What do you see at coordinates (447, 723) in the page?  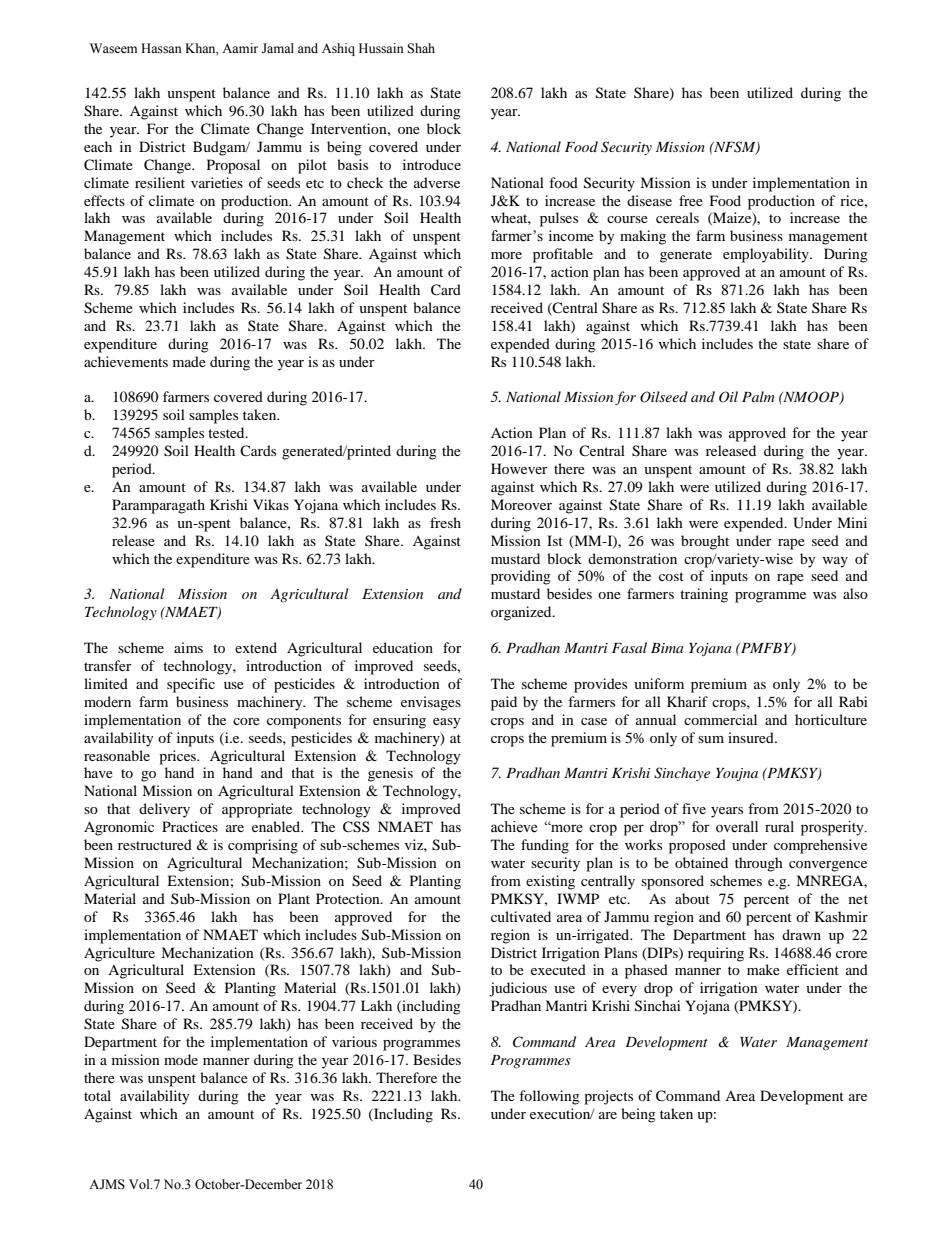 I see `easy` at bounding box center [447, 723].
